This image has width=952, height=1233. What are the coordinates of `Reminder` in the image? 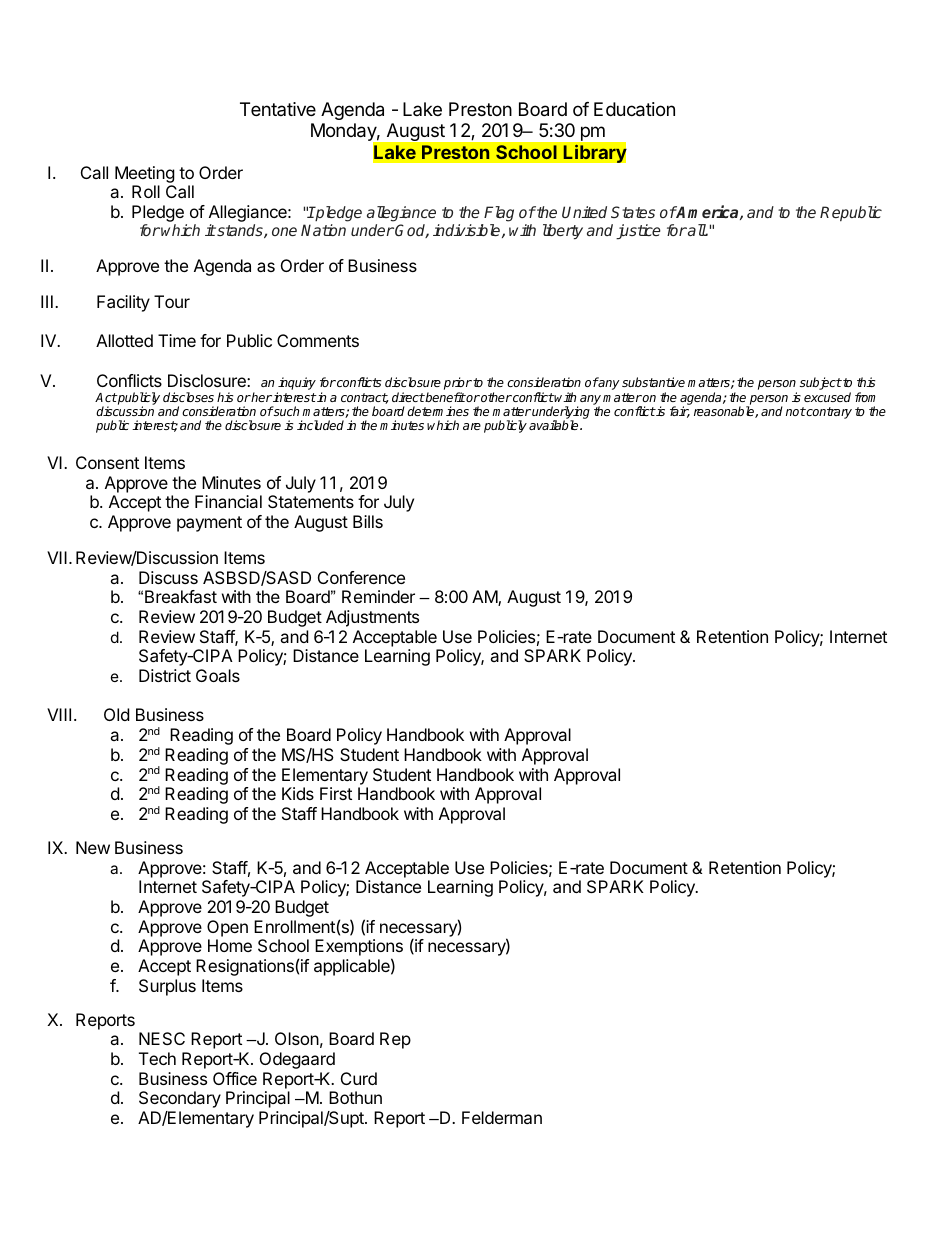 It's located at (378, 596).
